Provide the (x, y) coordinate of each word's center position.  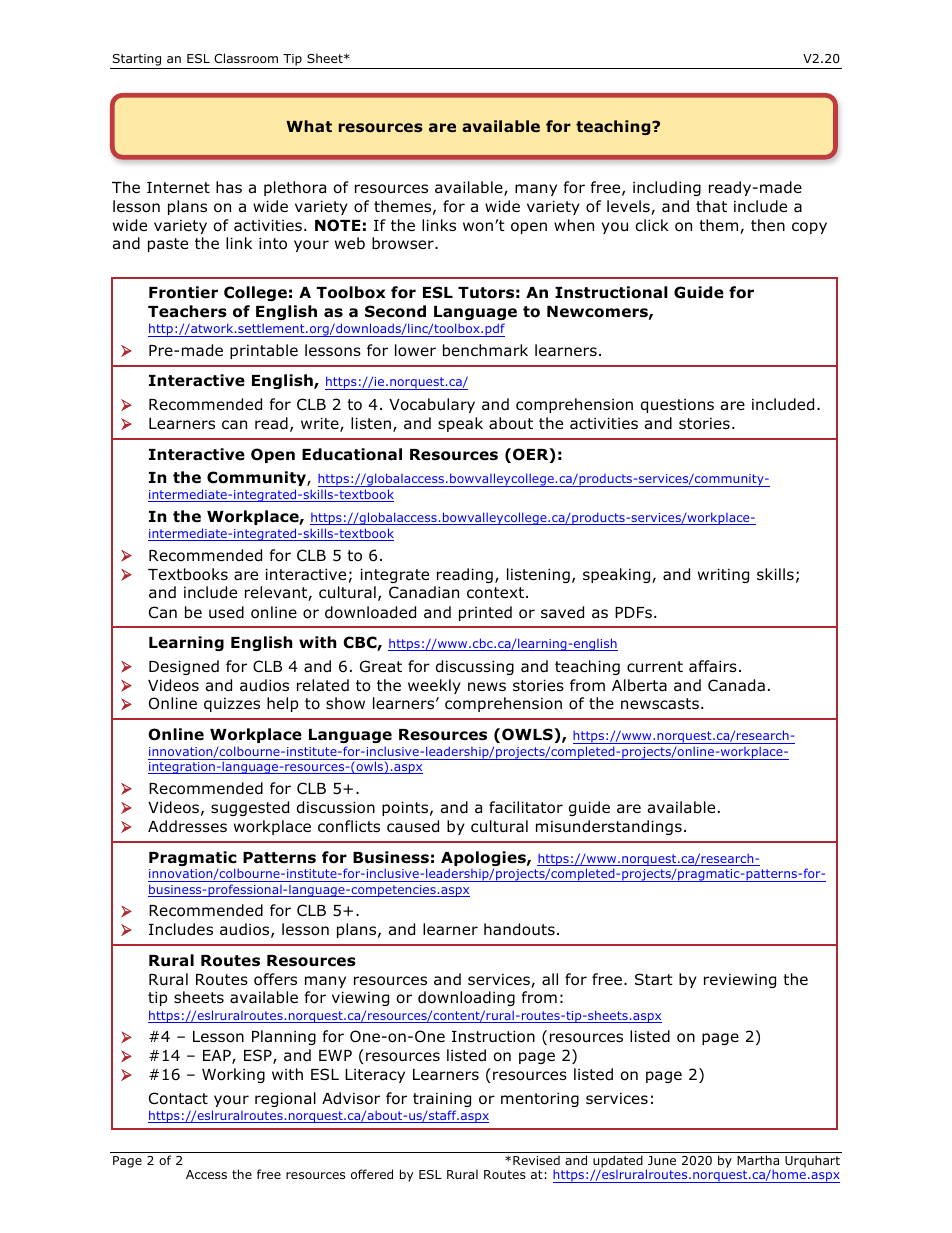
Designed (184, 667)
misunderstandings (609, 827)
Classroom (246, 58)
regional (285, 1099)
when (574, 225)
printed (485, 613)
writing (723, 575)
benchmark (485, 350)
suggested (250, 808)
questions (677, 405)
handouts (519, 929)
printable (264, 351)
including (667, 188)
